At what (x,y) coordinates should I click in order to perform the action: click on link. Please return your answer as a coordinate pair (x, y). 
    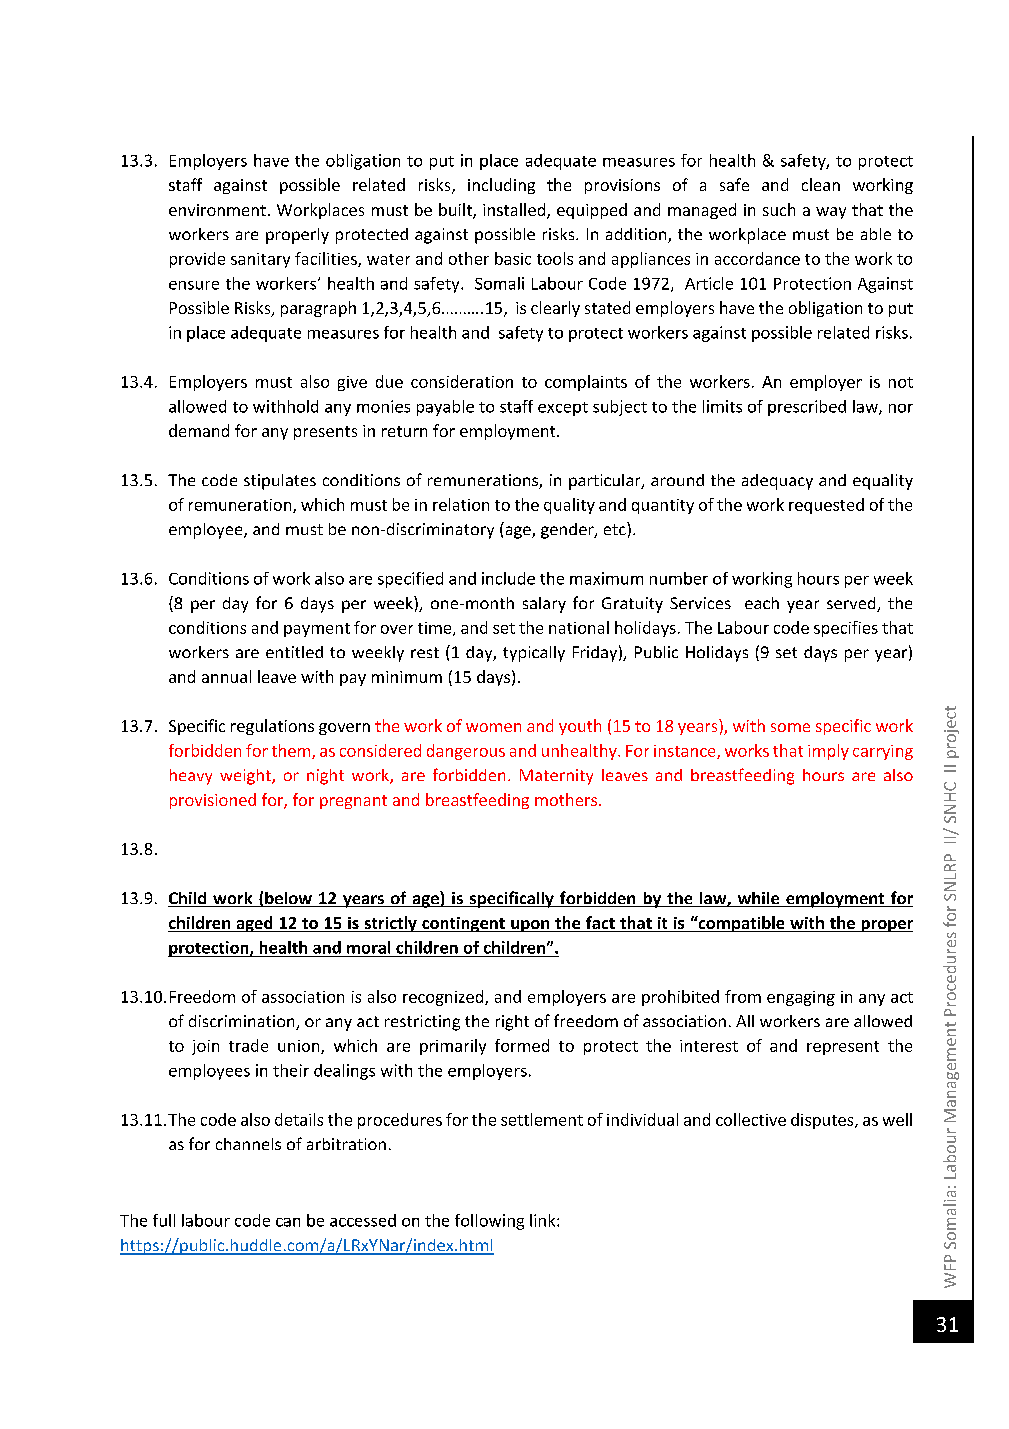
    Looking at the image, I should click on (544, 1220).
